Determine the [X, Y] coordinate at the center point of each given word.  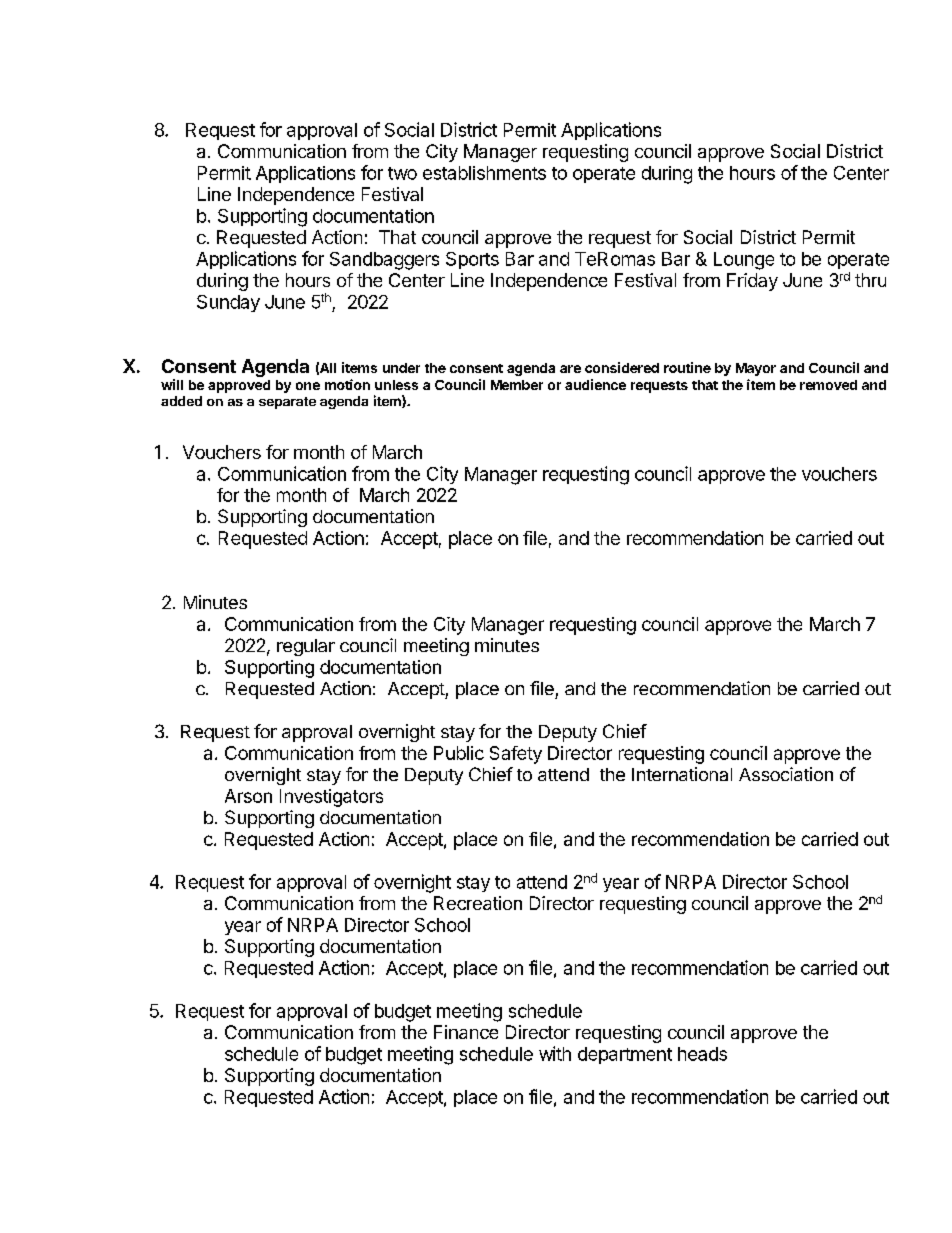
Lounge [744, 261]
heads [702, 1054]
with [555, 1053]
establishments [484, 173]
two [402, 173]
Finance [466, 1032]
